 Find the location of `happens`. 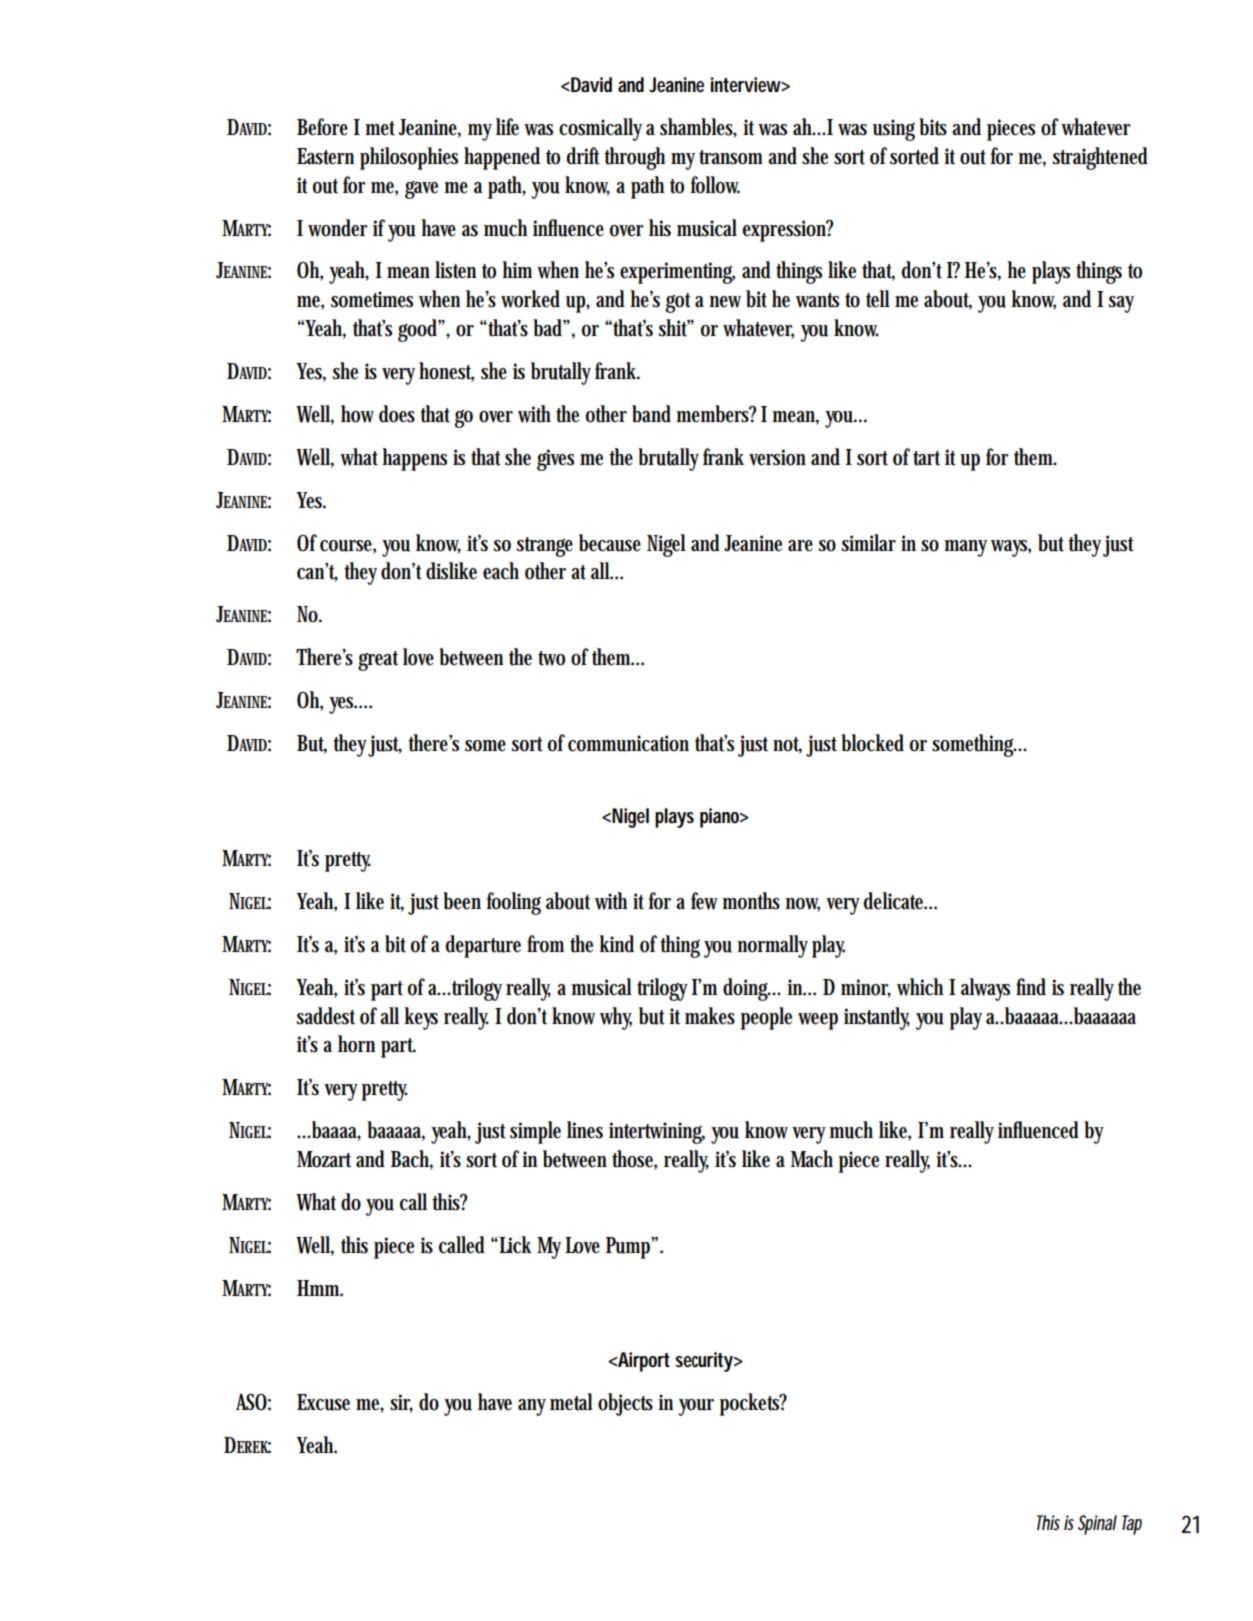

happens is located at coordinates (414, 459).
